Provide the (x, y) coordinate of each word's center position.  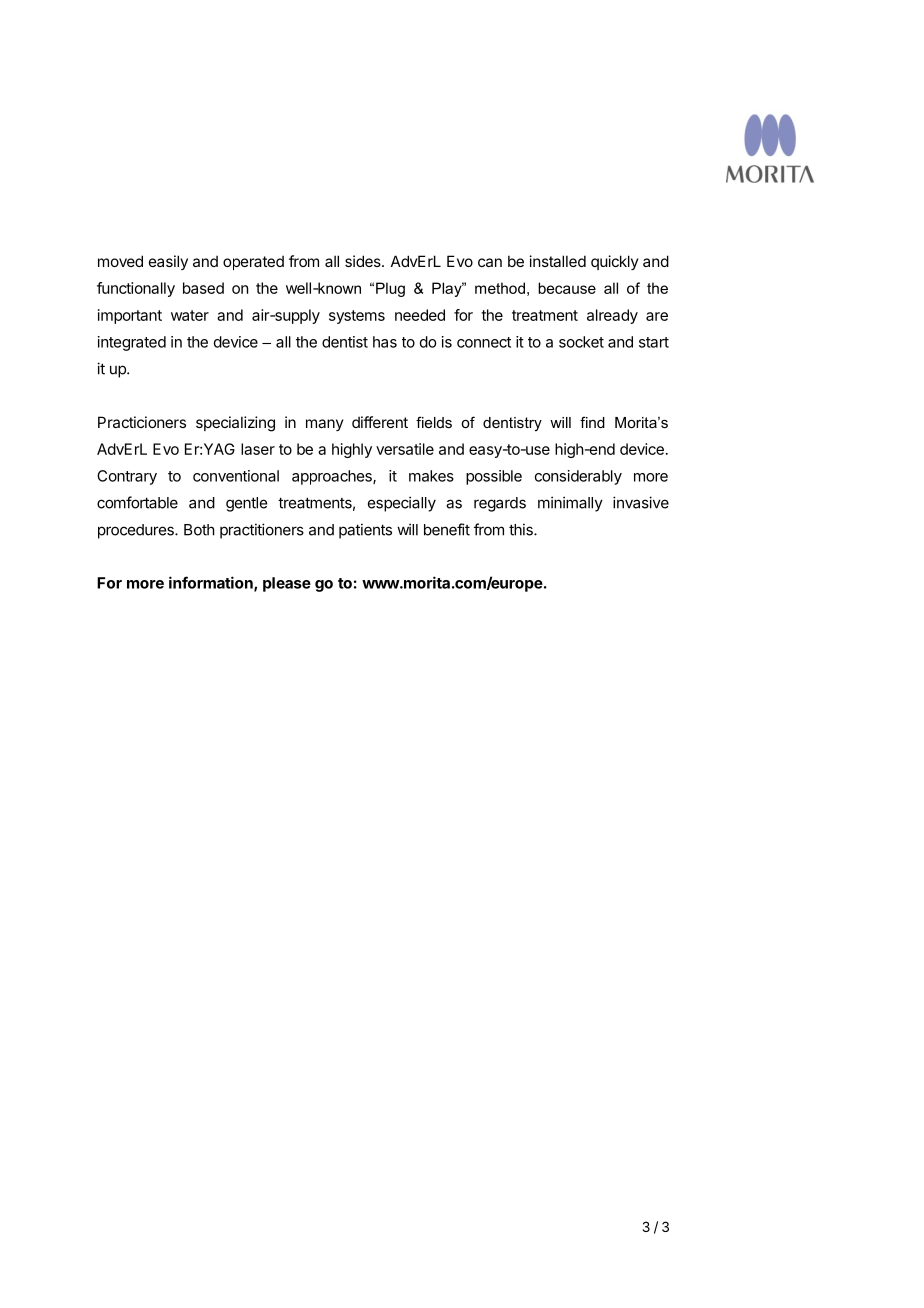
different (380, 422)
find (592, 422)
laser (258, 449)
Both (199, 530)
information (212, 583)
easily (168, 262)
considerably (578, 477)
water (190, 315)
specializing (235, 424)
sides (364, 261)
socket (581, 342)
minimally (570, 504)
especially (402, 504)
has (385, 342)
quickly (615, 262)
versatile (405, 449)
